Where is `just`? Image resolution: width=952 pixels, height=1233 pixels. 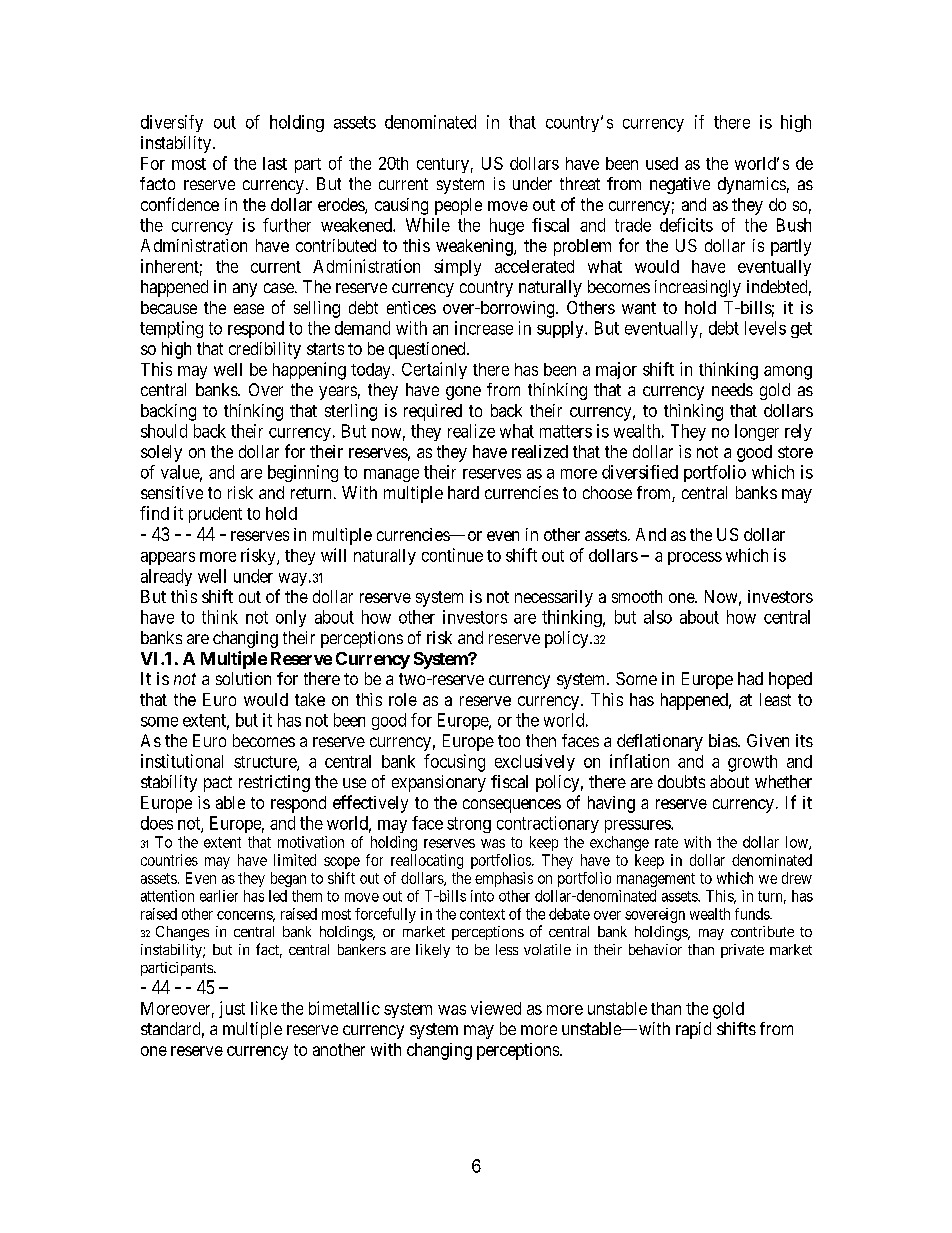 just is located at coordinates (232, 1009).
